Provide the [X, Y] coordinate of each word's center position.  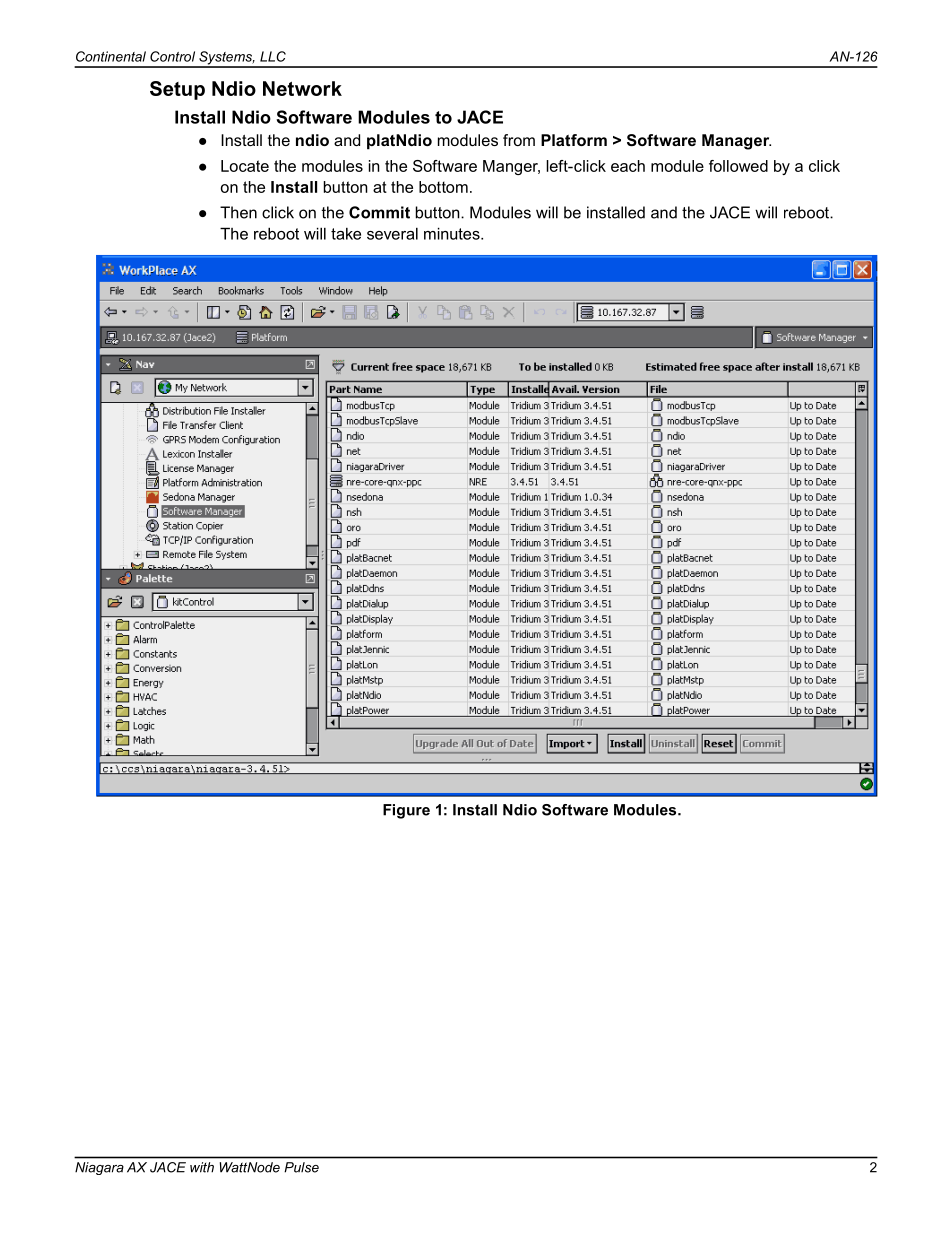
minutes [453, 233]
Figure [406, 811]
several [392, 233]
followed [738, 166]
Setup [177, 90]
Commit [379, 212]
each [628, 166]
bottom [443, 187]
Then [238, 212]
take [346, 234]
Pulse [301, 1167]
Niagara [99, 1168]
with [202, 1167]
